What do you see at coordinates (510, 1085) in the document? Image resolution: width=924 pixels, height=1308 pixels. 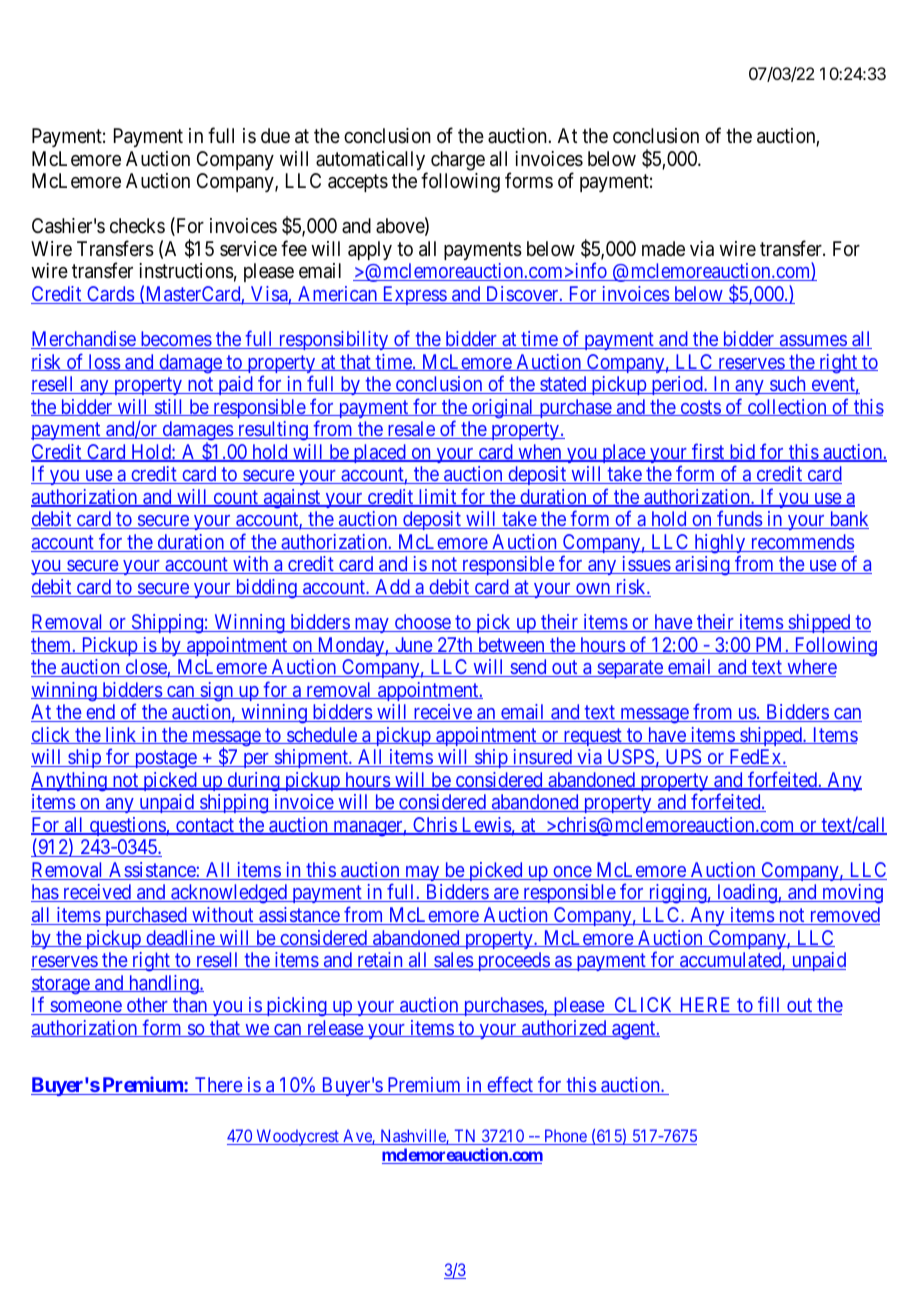 I see `effect` at bounding box center [510, 1085].
